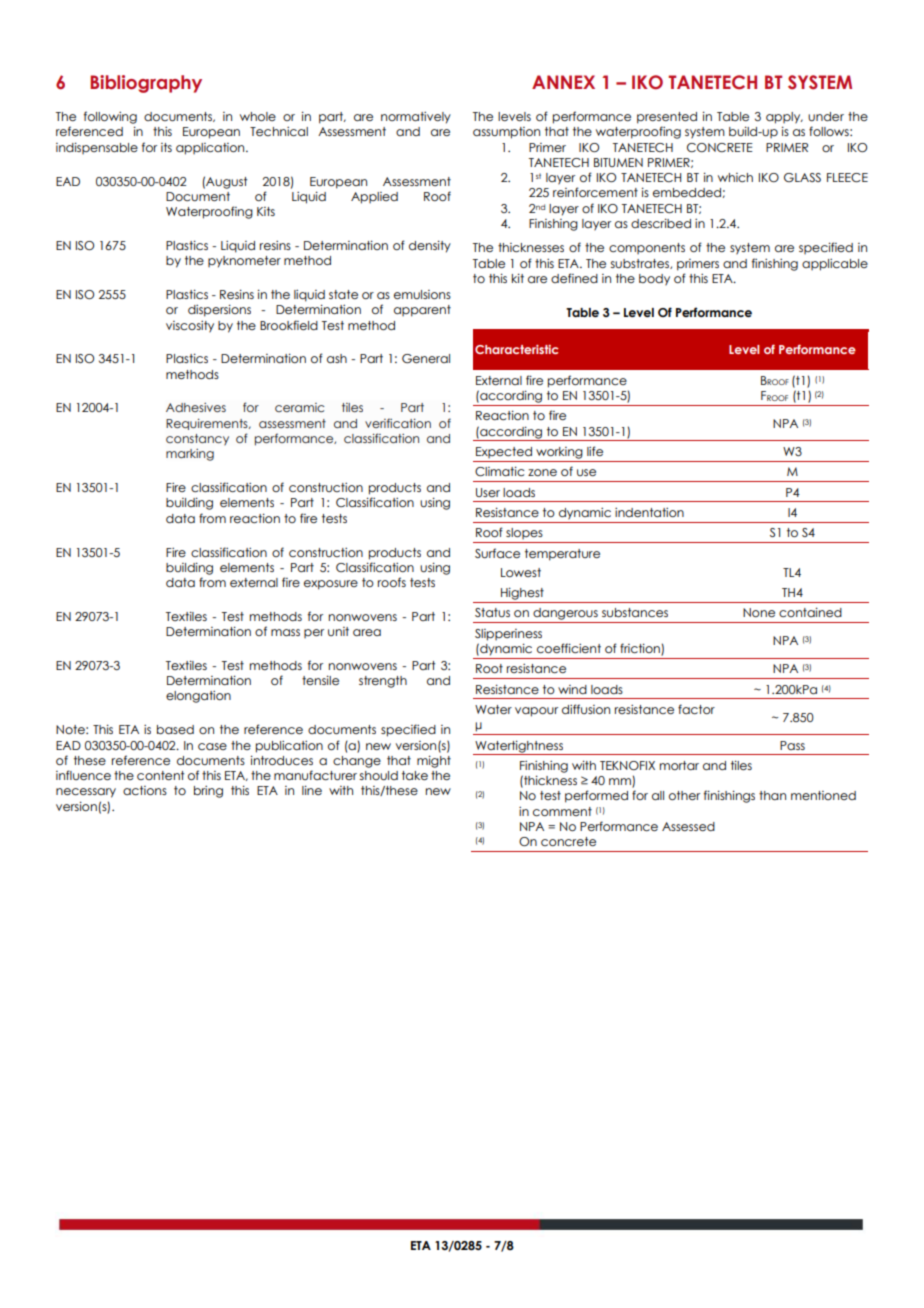 This page has width=924, height=1308. What do you see at coordinates (784, 118) in the page?
I see `apply` at bounding box center [784, 118].
